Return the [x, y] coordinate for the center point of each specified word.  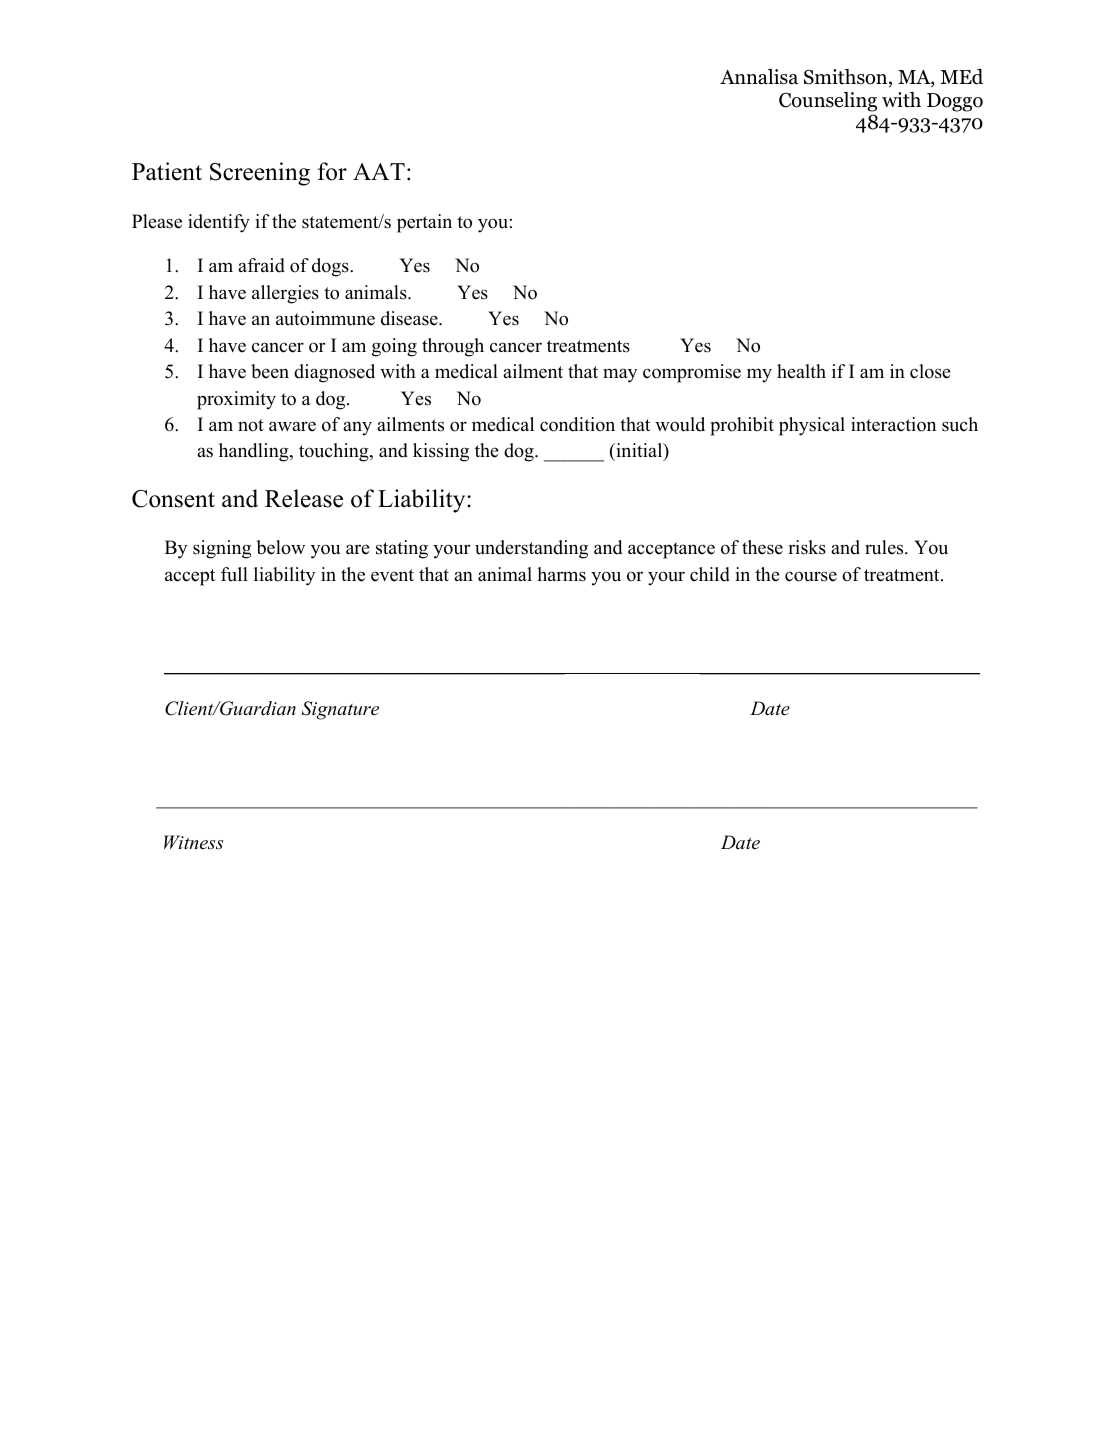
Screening [260, 174]
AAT [379, 171]
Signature [340, 710]
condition [577, 424]
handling [255, 452]
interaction [893, 424]
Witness [193, 842]
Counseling [828, 102]
